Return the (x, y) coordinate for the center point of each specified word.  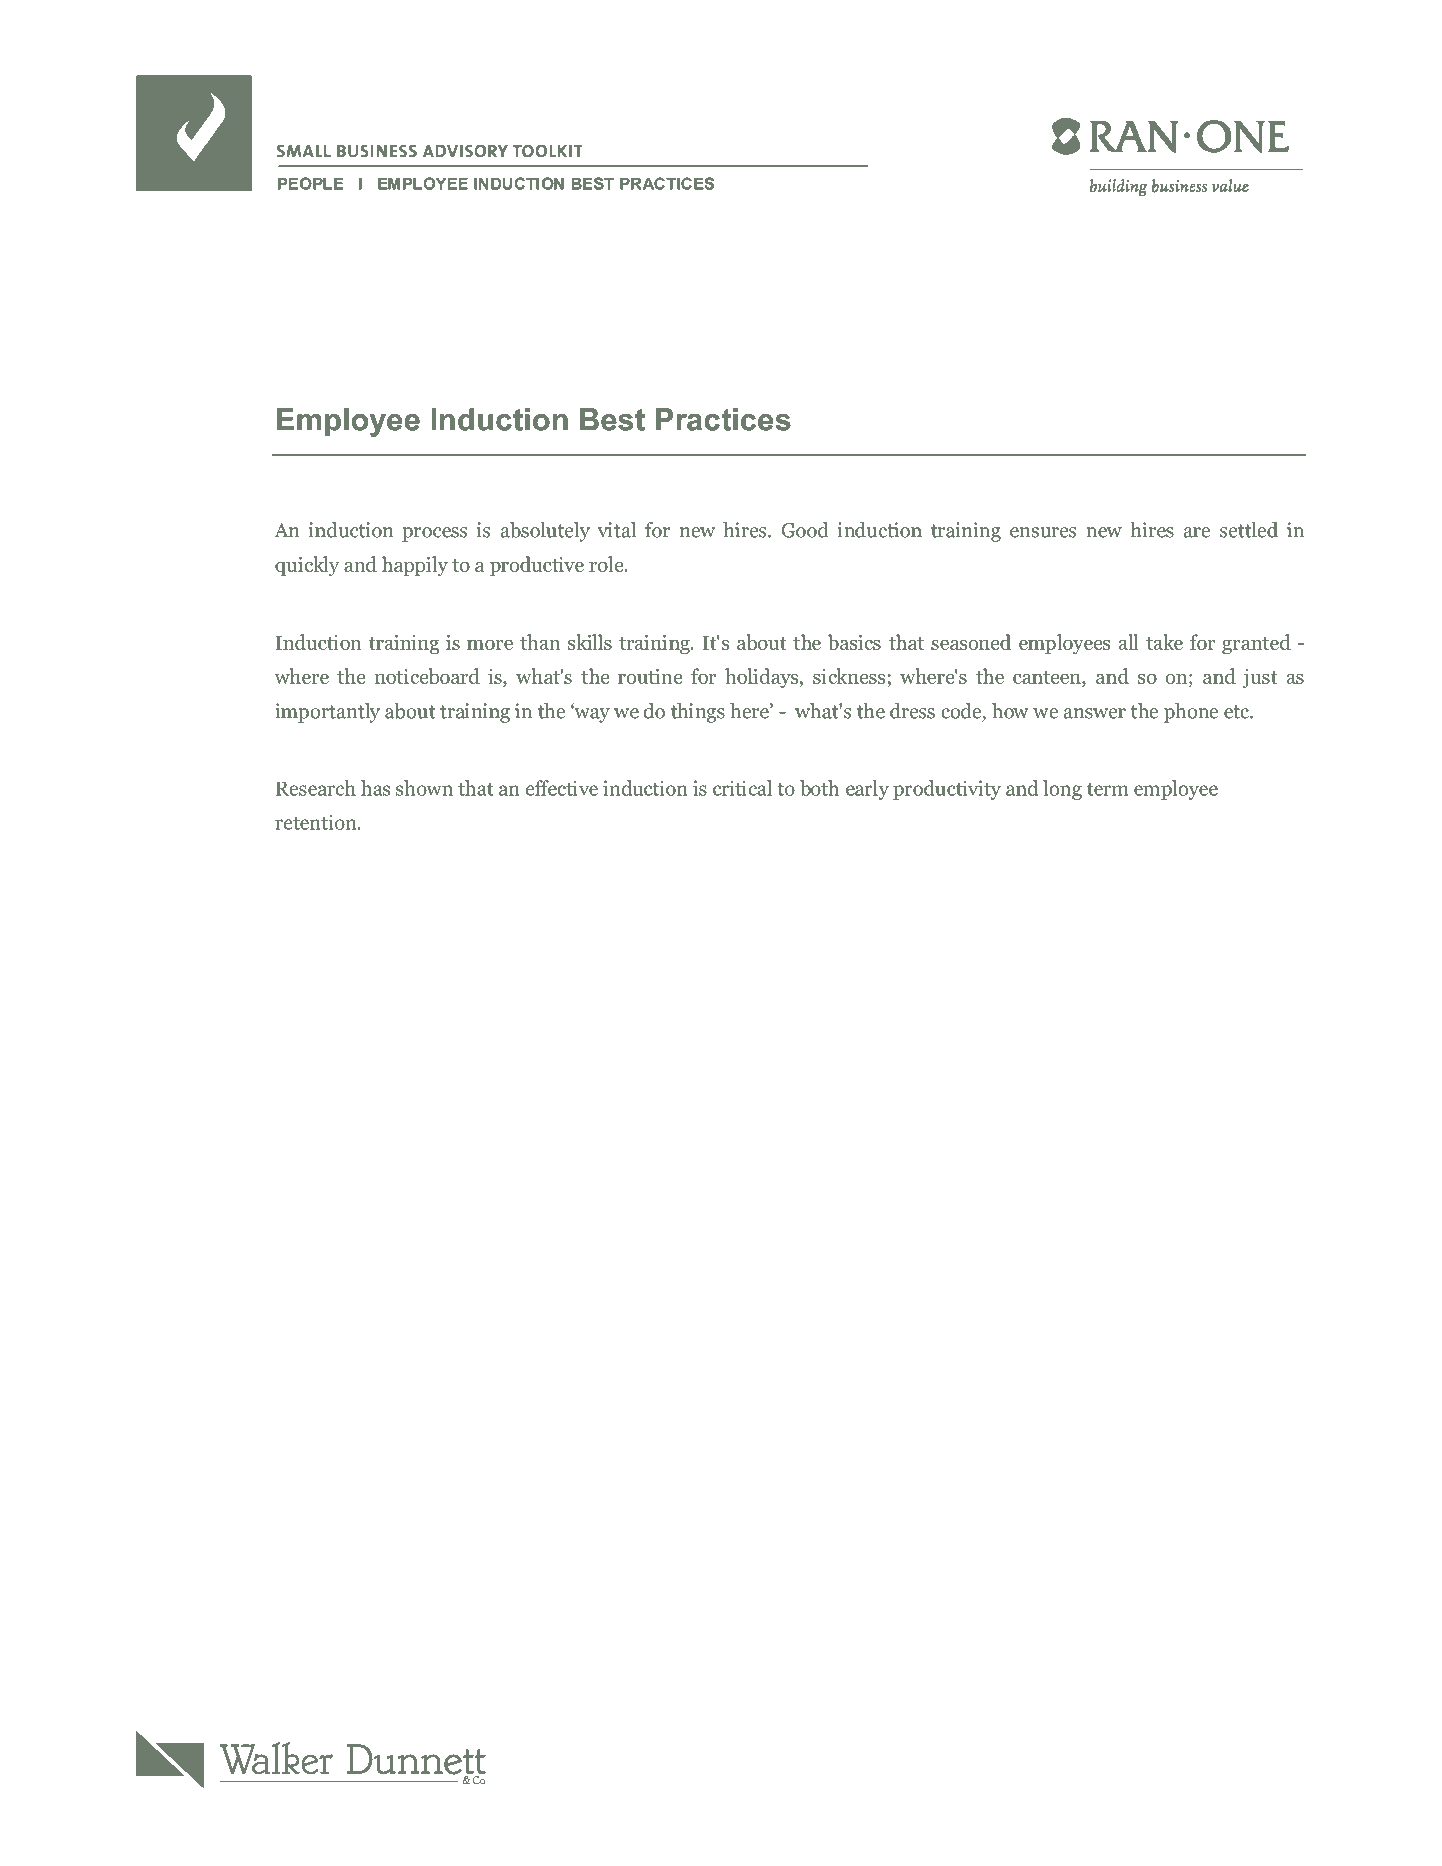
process (434, 534)
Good (805, 530)
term (1108, 789)
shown (424, 788)
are (1197, 532)
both (819, 788)
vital (617, 530)
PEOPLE (310, 183)
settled (1249, 530)
